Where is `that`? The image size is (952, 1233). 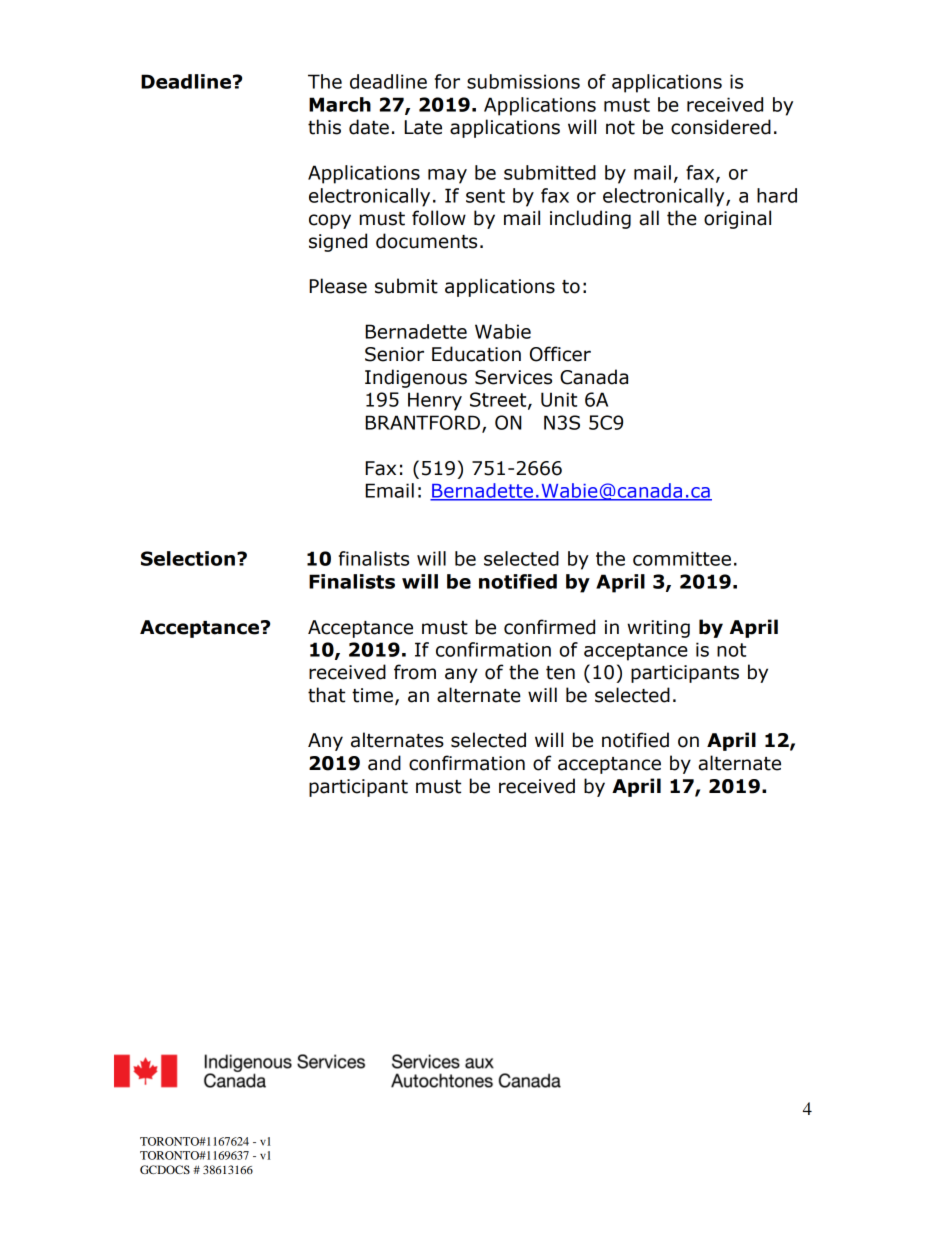 that is located at coordinates (326, 695).
